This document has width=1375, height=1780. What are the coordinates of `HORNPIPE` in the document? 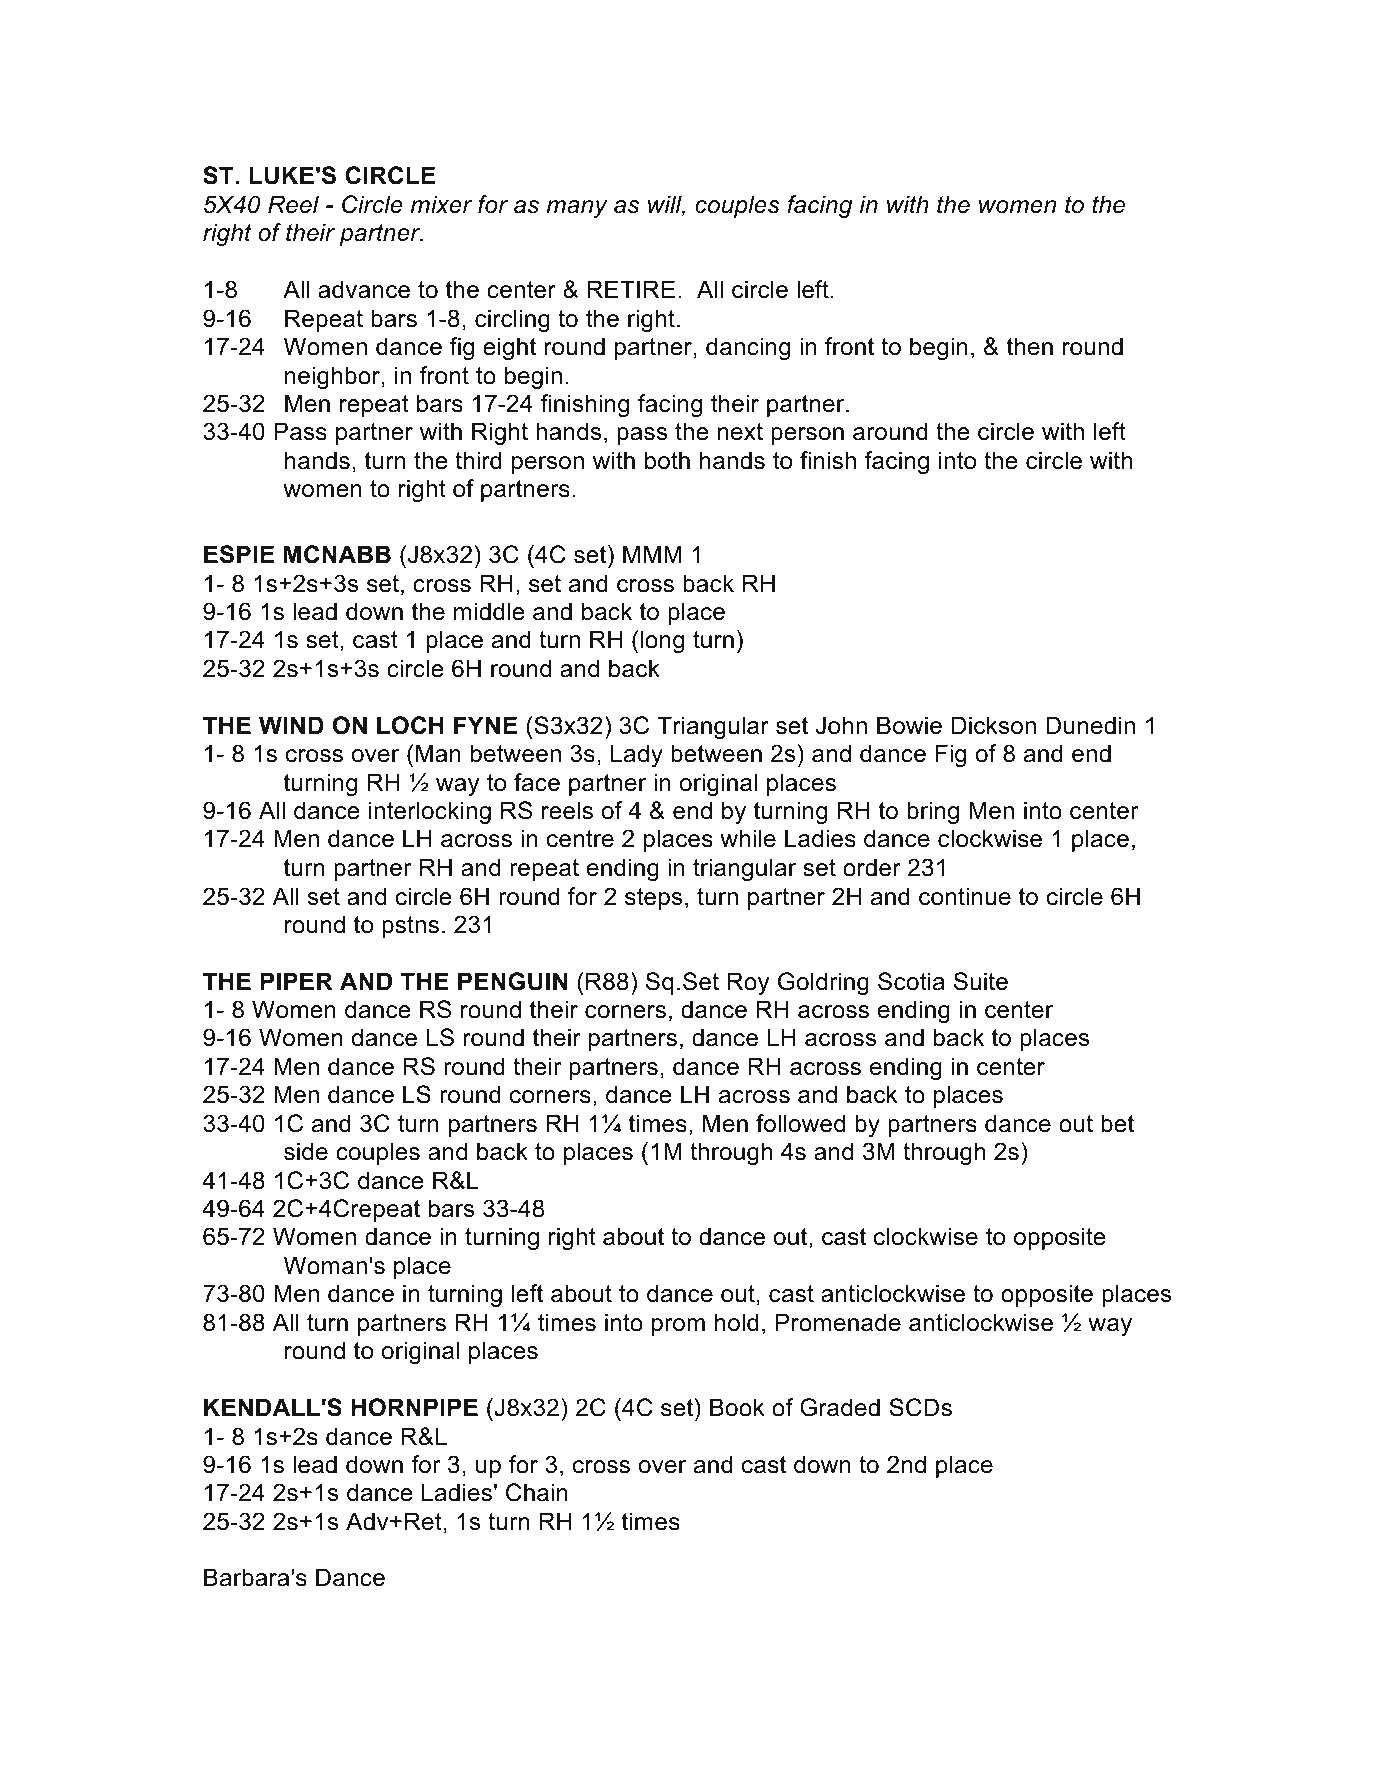 It's located at (414, 1407).
